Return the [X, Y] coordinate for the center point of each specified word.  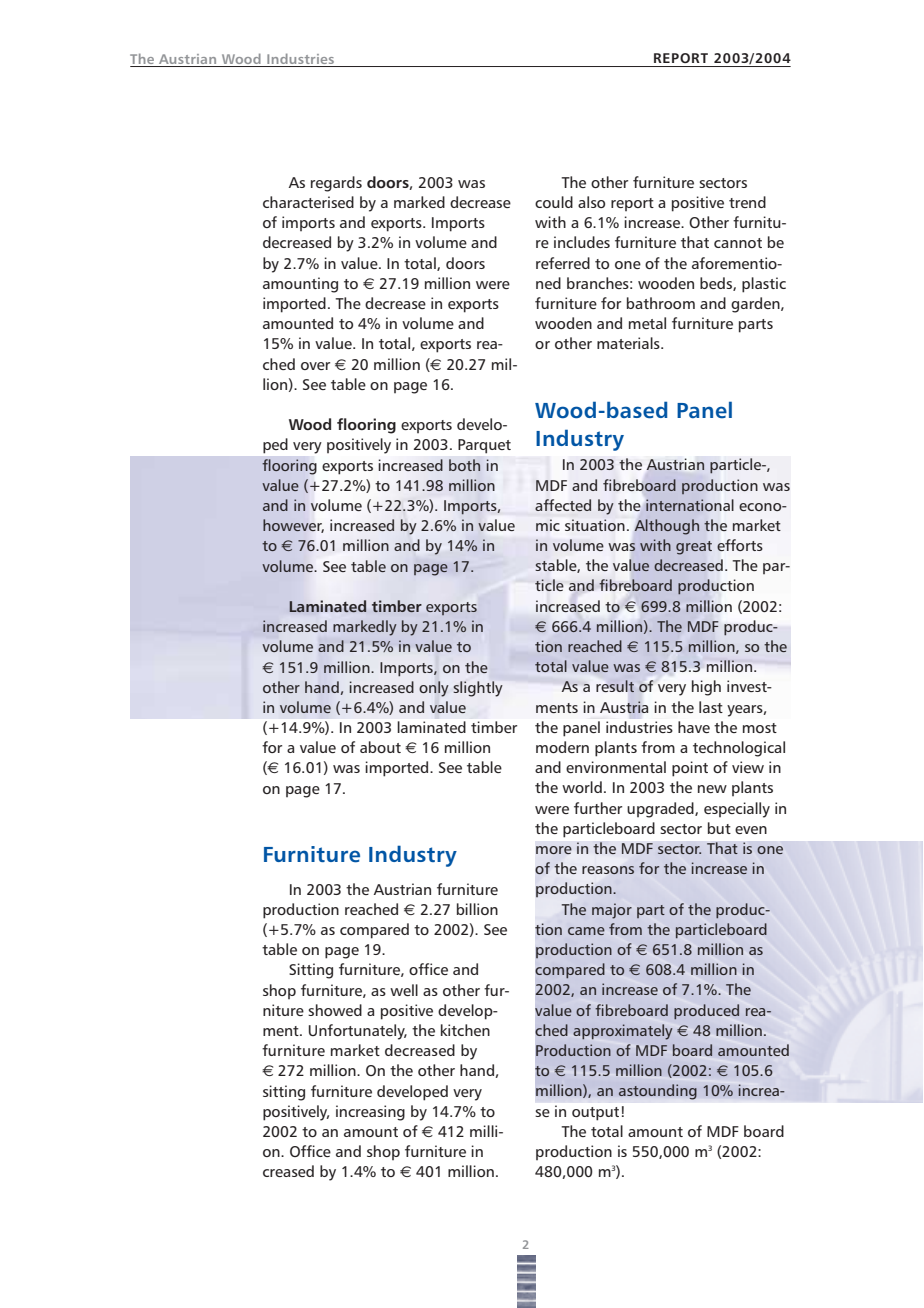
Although [667, 527]
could [554, 202]
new [712, 789]
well [404, 990]
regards [336, 184]
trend [747, 202]
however [293, 526]
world [582, 787]
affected [563, 505]
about [380, 747]
